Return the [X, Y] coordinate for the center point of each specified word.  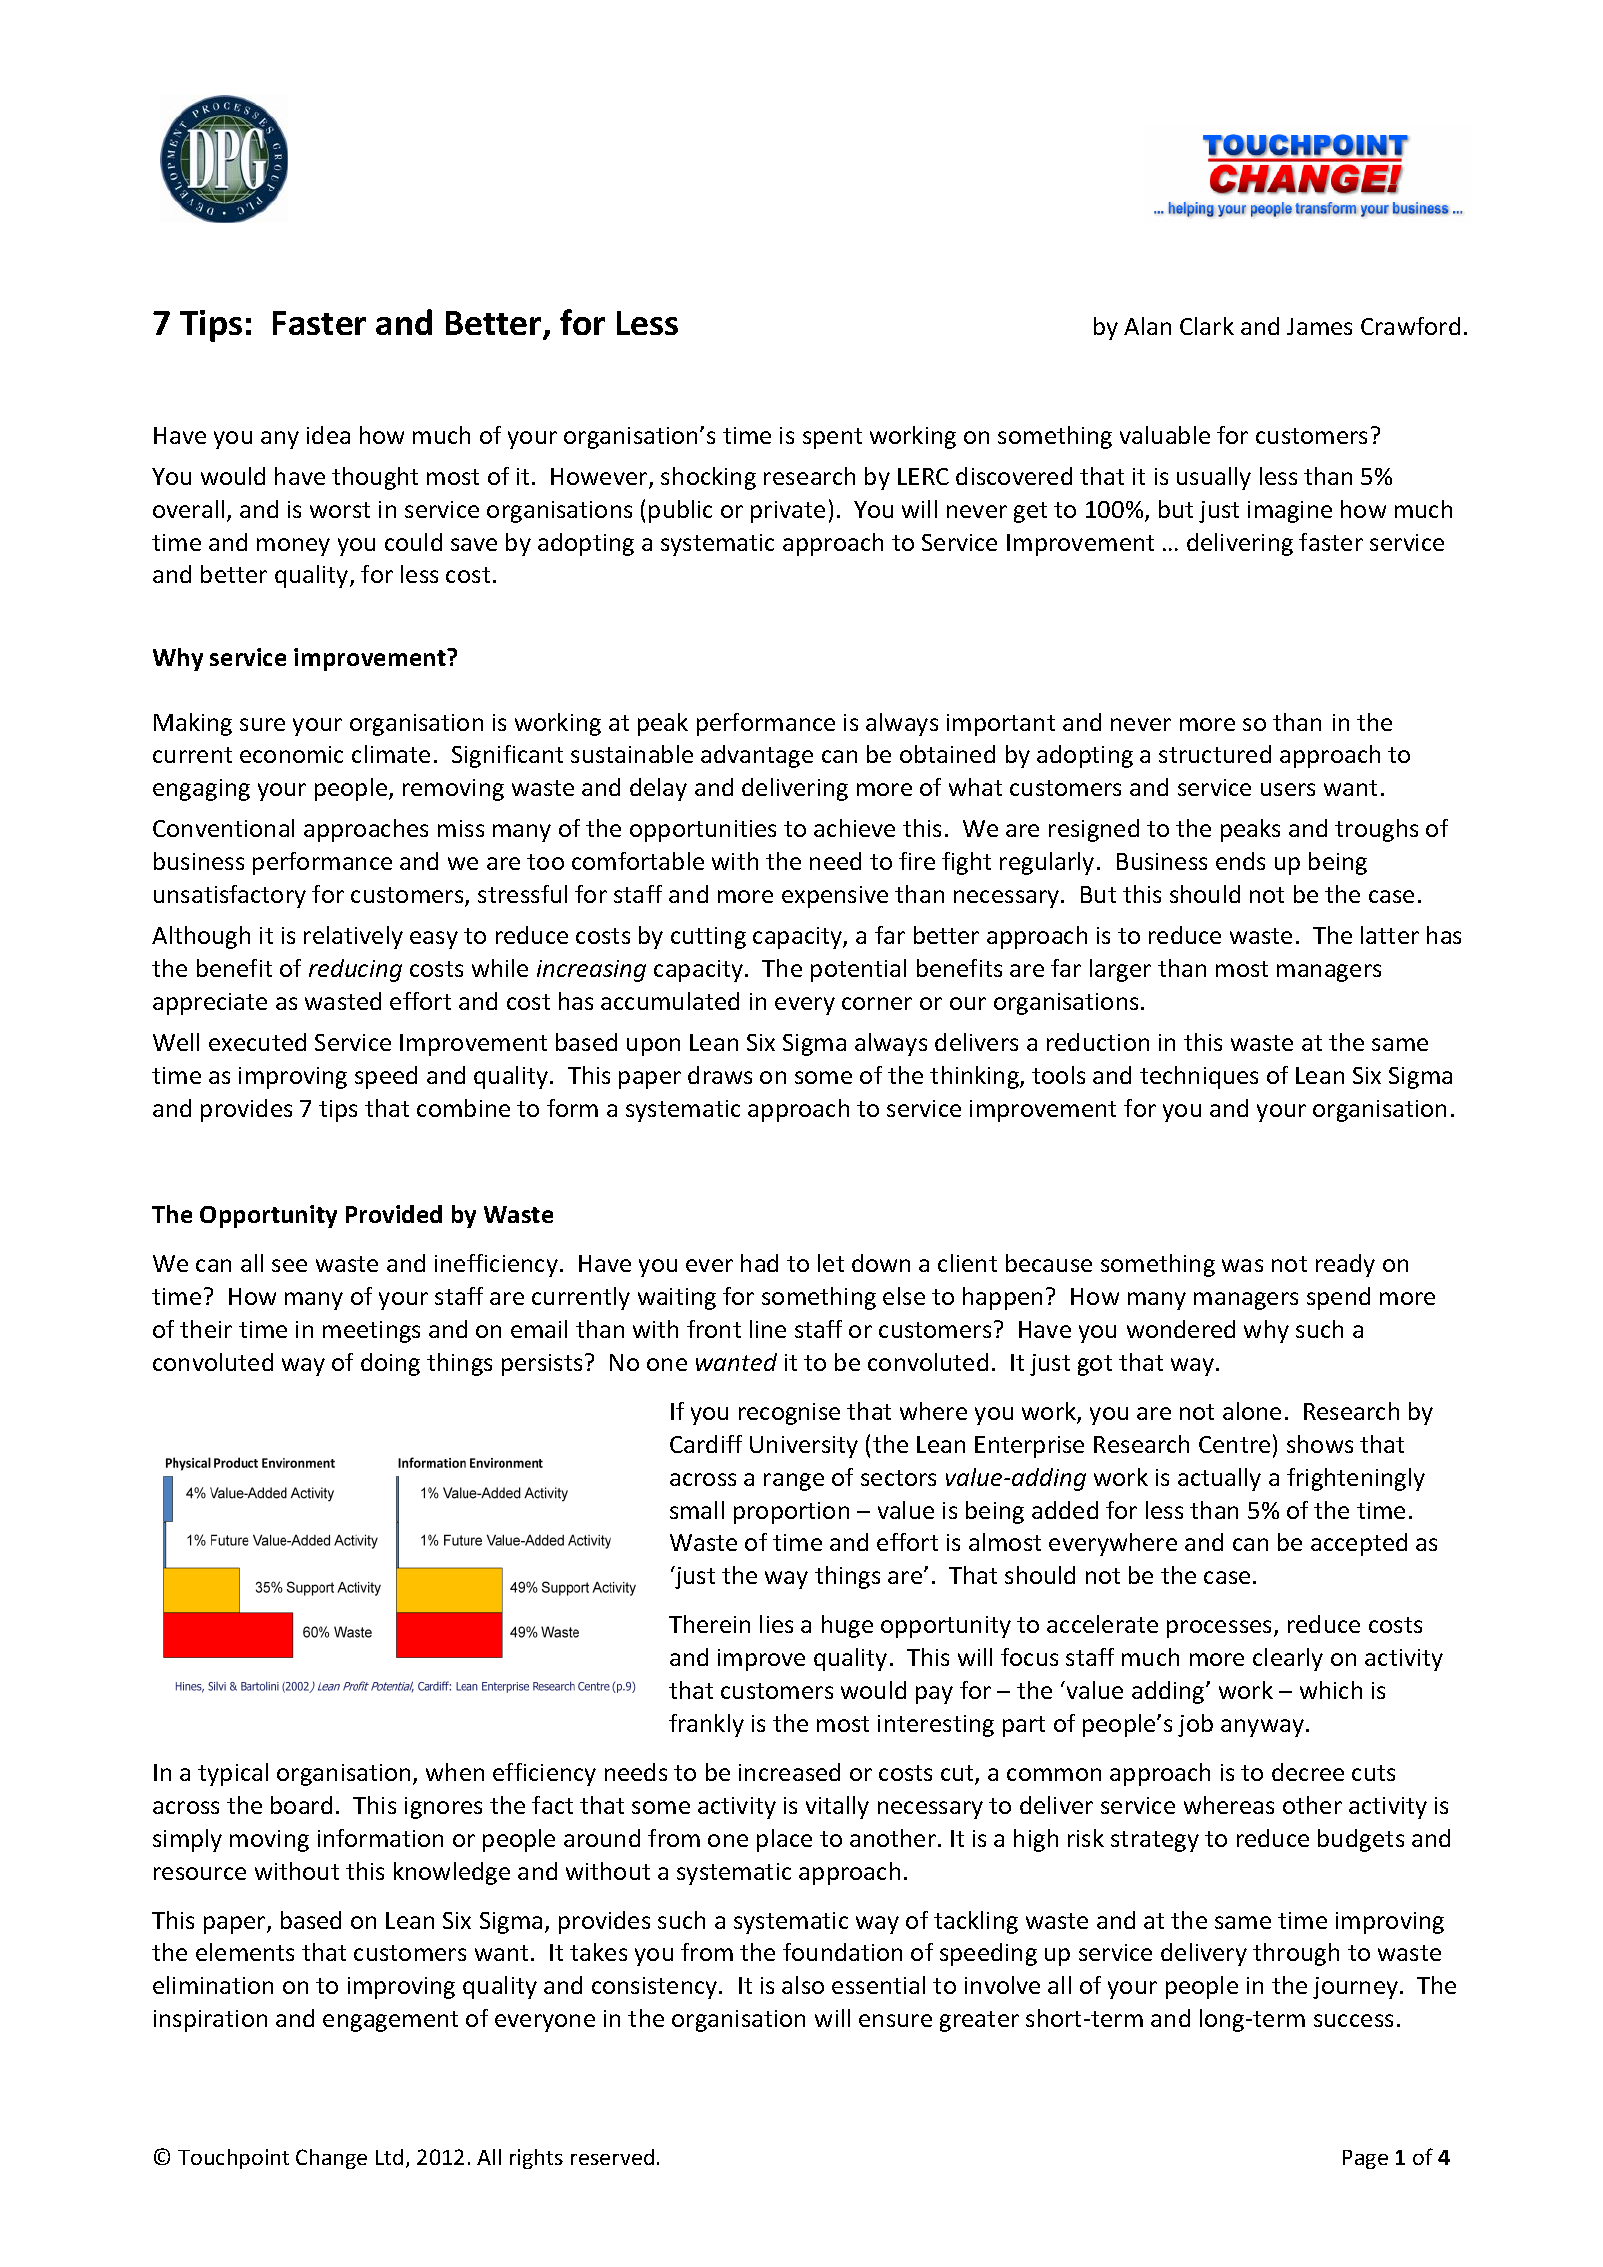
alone [1252, 1411]
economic [291, 754]
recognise [789, 1414]
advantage [757, 756]
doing [390, 1364]
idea [328, 435]
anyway [1262, 1728]
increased [789, 1772]
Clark [1207, 326]
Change [331, 2159]
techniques [1199, 1077]
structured [1215, 754]
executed [257, 1042]
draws [720, 1075]
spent [832, 438]
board [301, 1805]
